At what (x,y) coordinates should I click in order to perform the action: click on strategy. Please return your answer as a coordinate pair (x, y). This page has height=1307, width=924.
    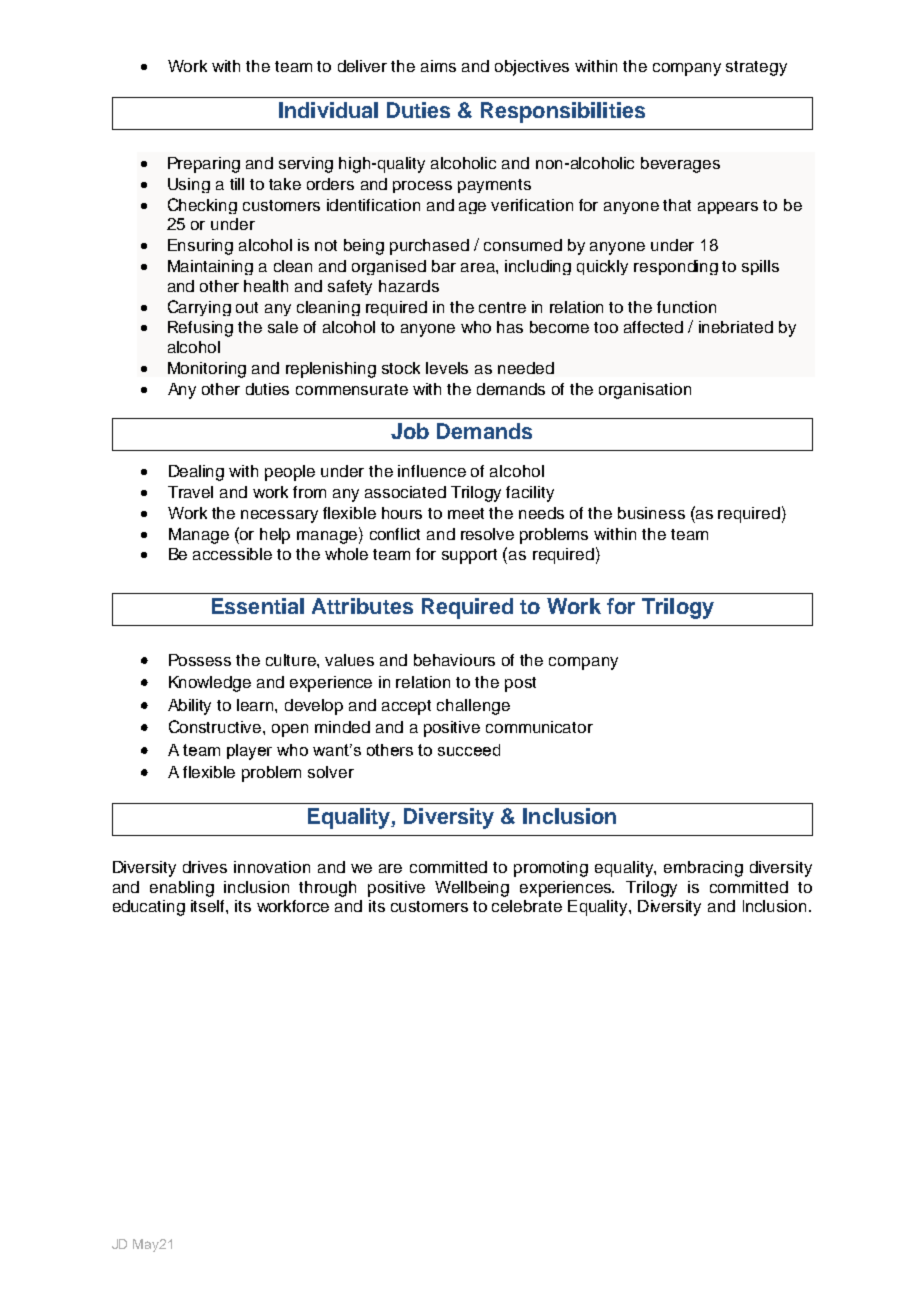
    Looking at the image, I should click on (756, 68).
